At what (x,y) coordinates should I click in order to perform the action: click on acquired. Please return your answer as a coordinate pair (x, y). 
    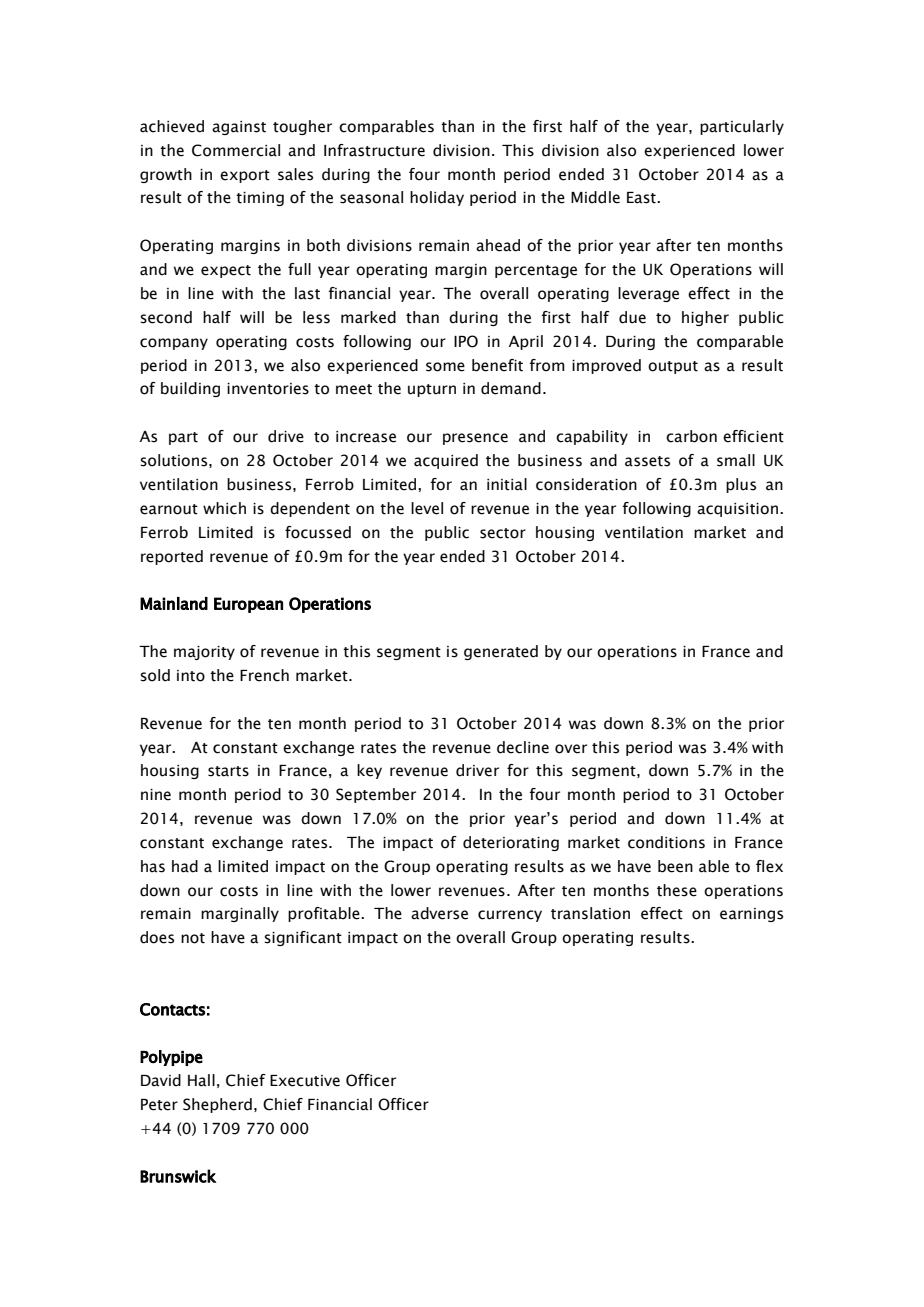
    Looking at the image, I should click on (446, 461).
